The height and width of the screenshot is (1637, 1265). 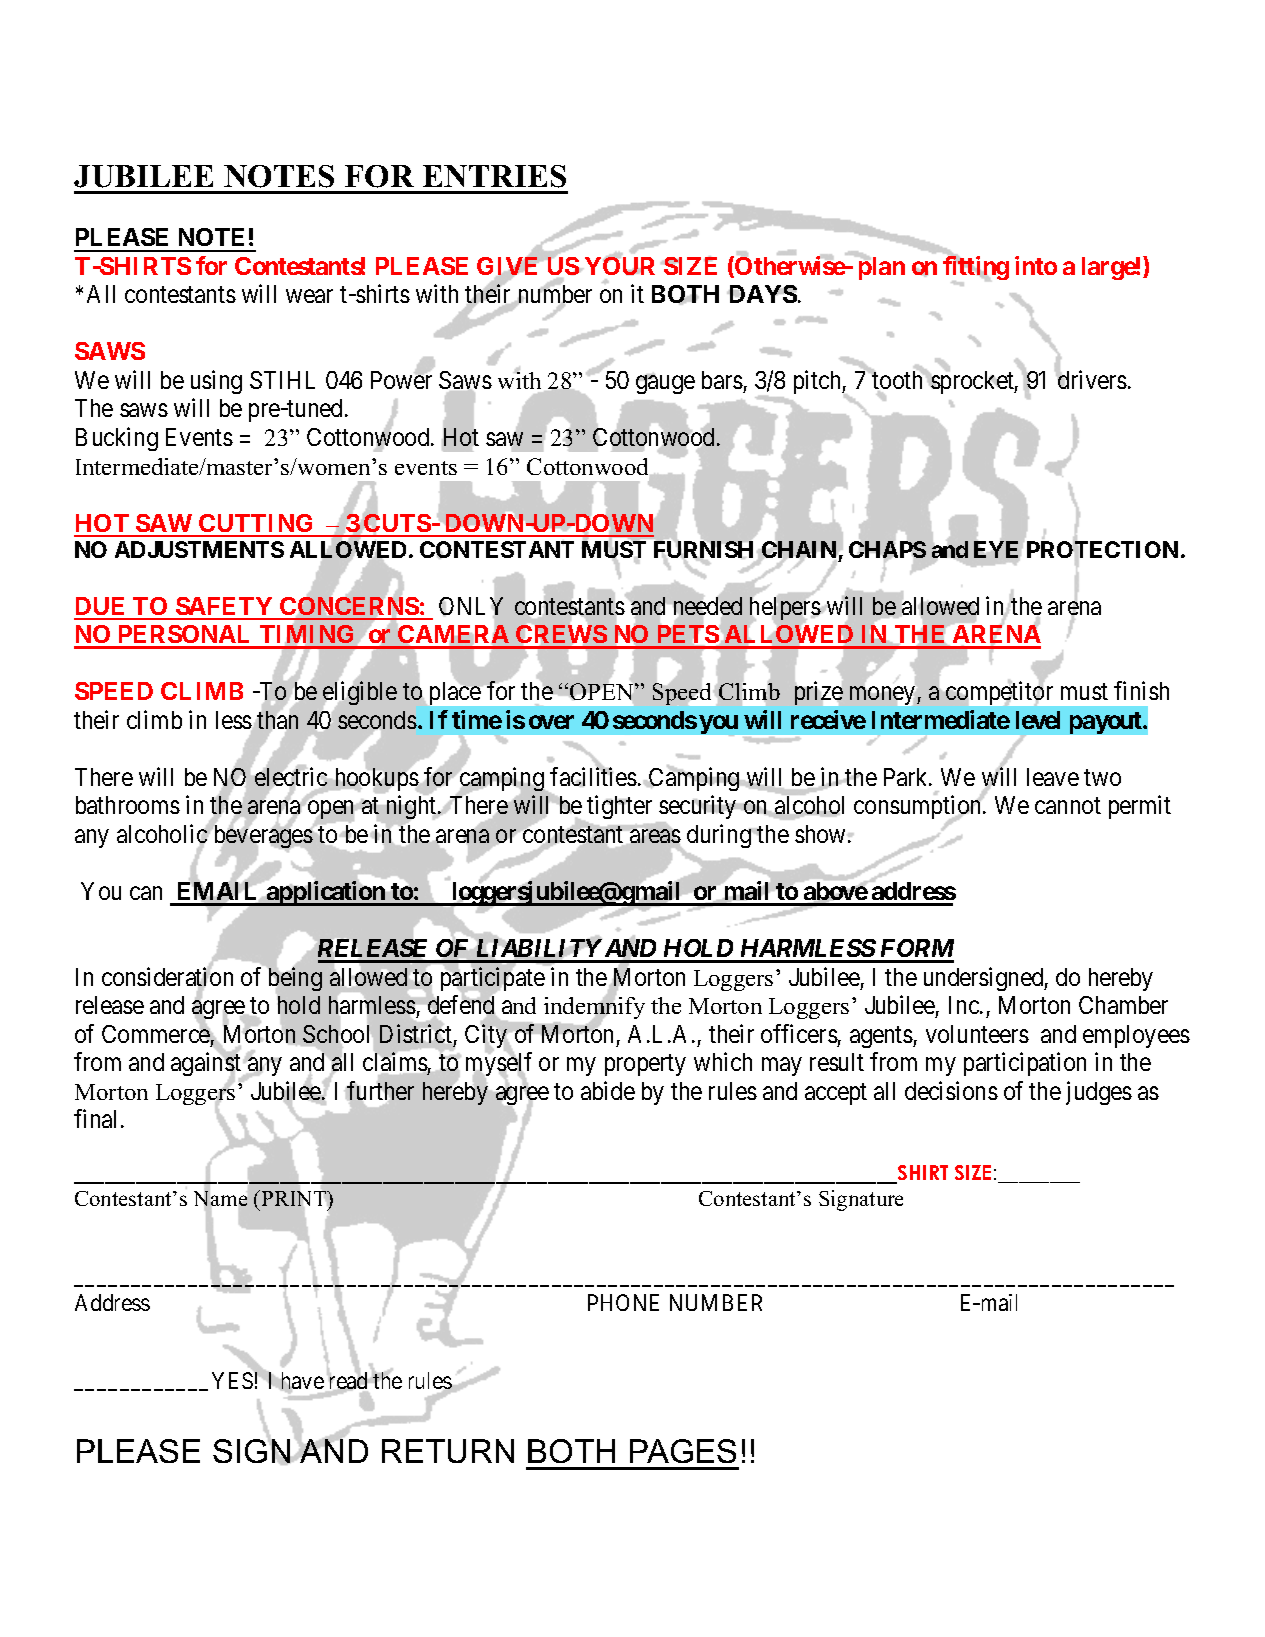 I want to click on cannot, so click(x=1068, y=806).
